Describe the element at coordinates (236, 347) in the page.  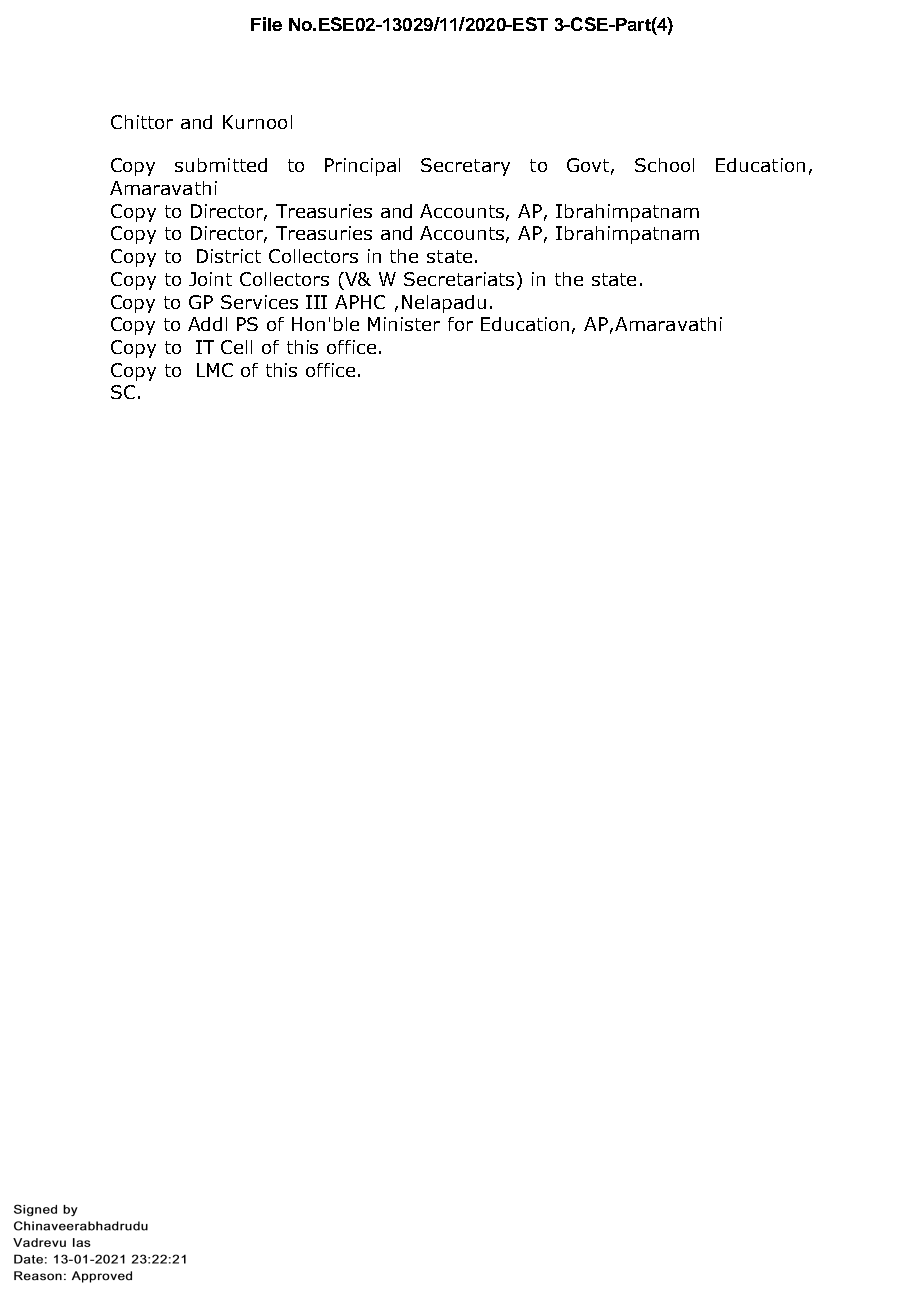
I see `Cell` at that location.
